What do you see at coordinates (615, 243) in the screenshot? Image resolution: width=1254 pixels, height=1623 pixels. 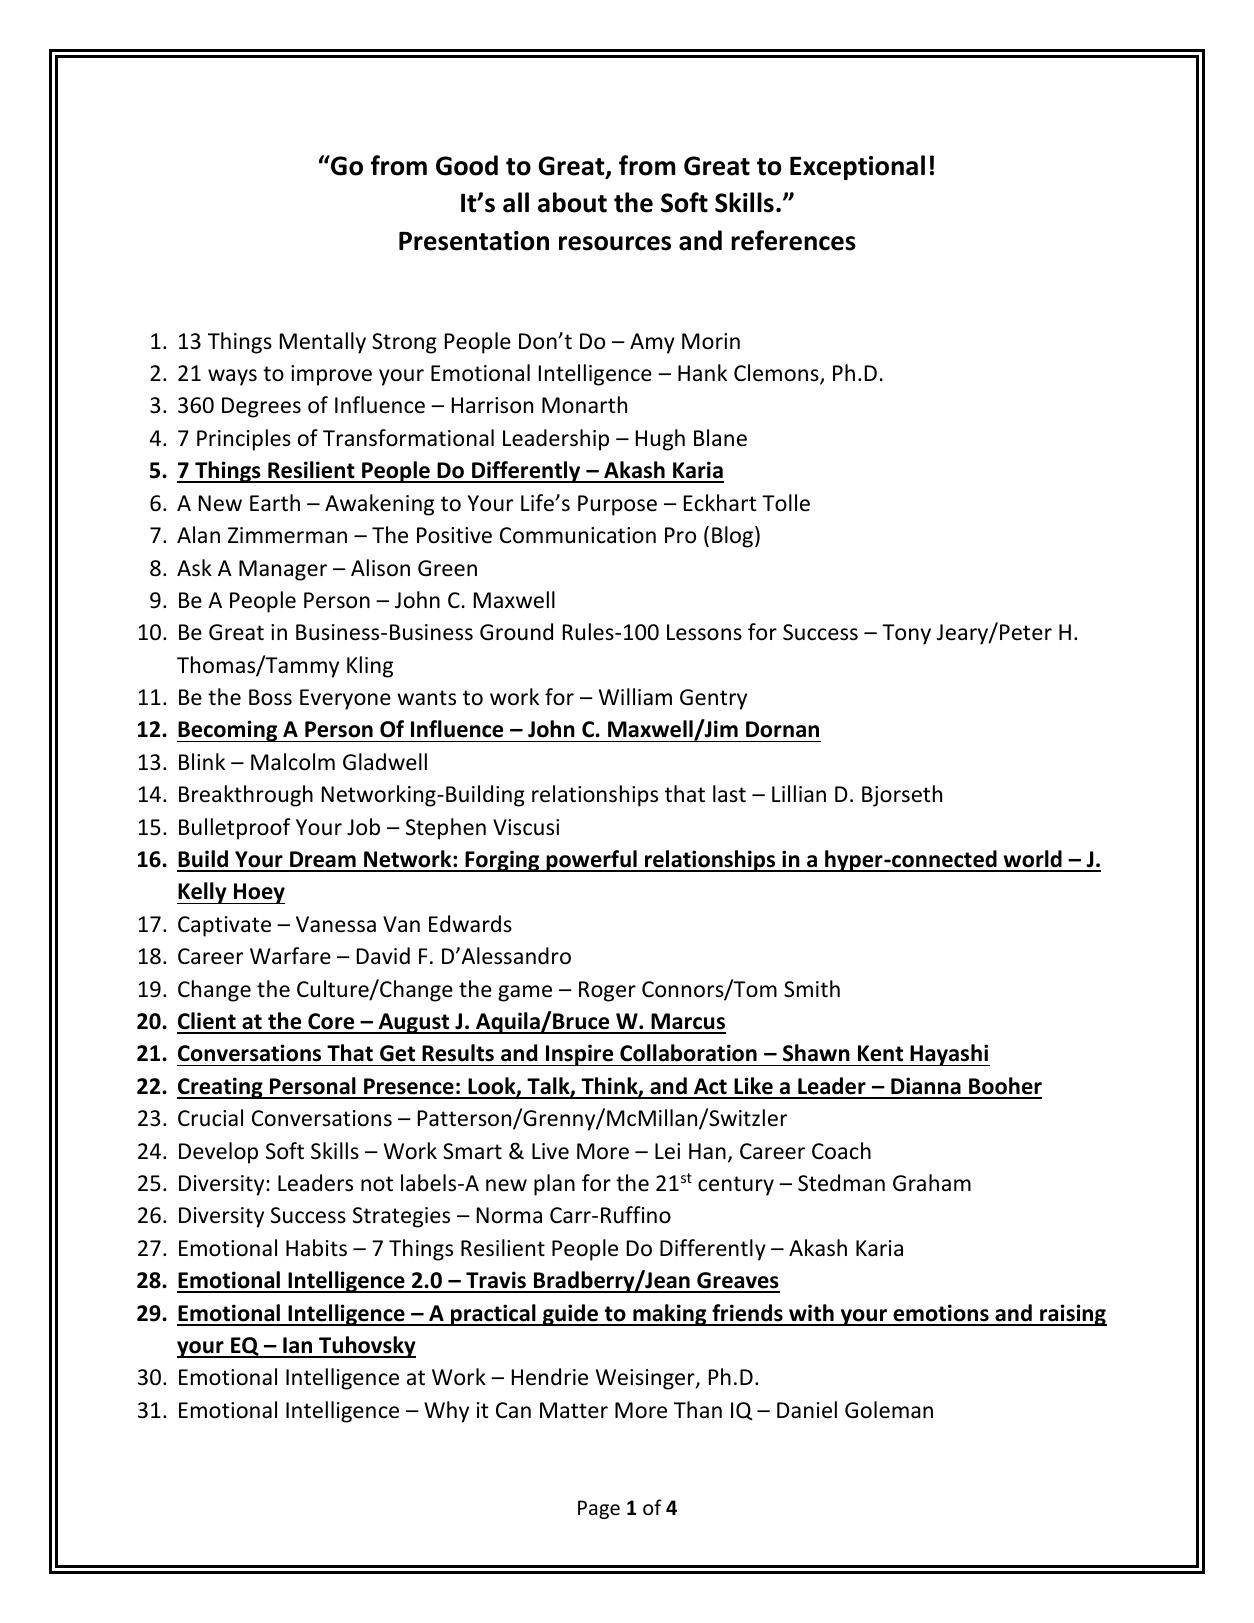 I see `resources` at bounding box center [615, 243].
